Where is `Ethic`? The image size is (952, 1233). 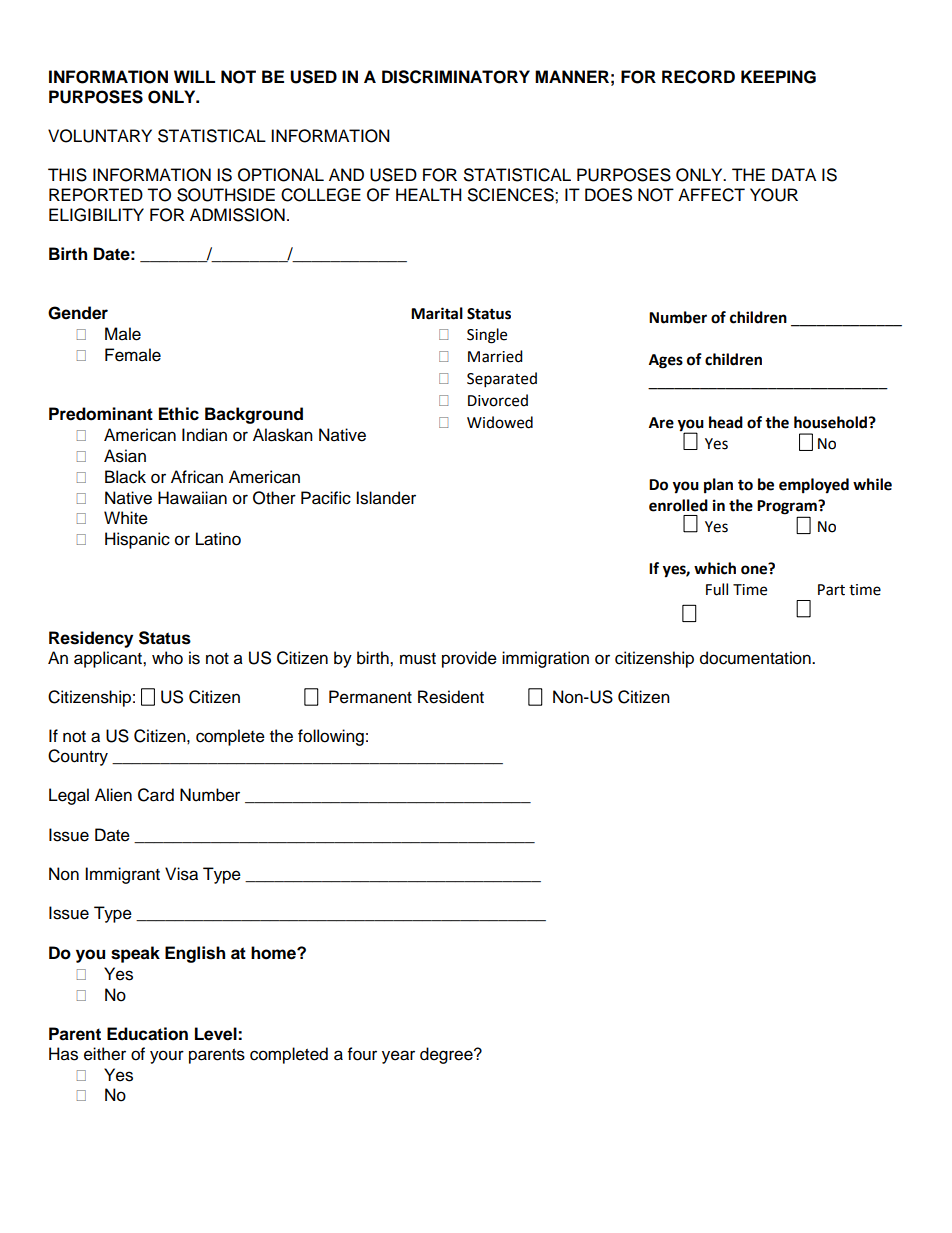 Ethic is located at coordinates (179, 414).
